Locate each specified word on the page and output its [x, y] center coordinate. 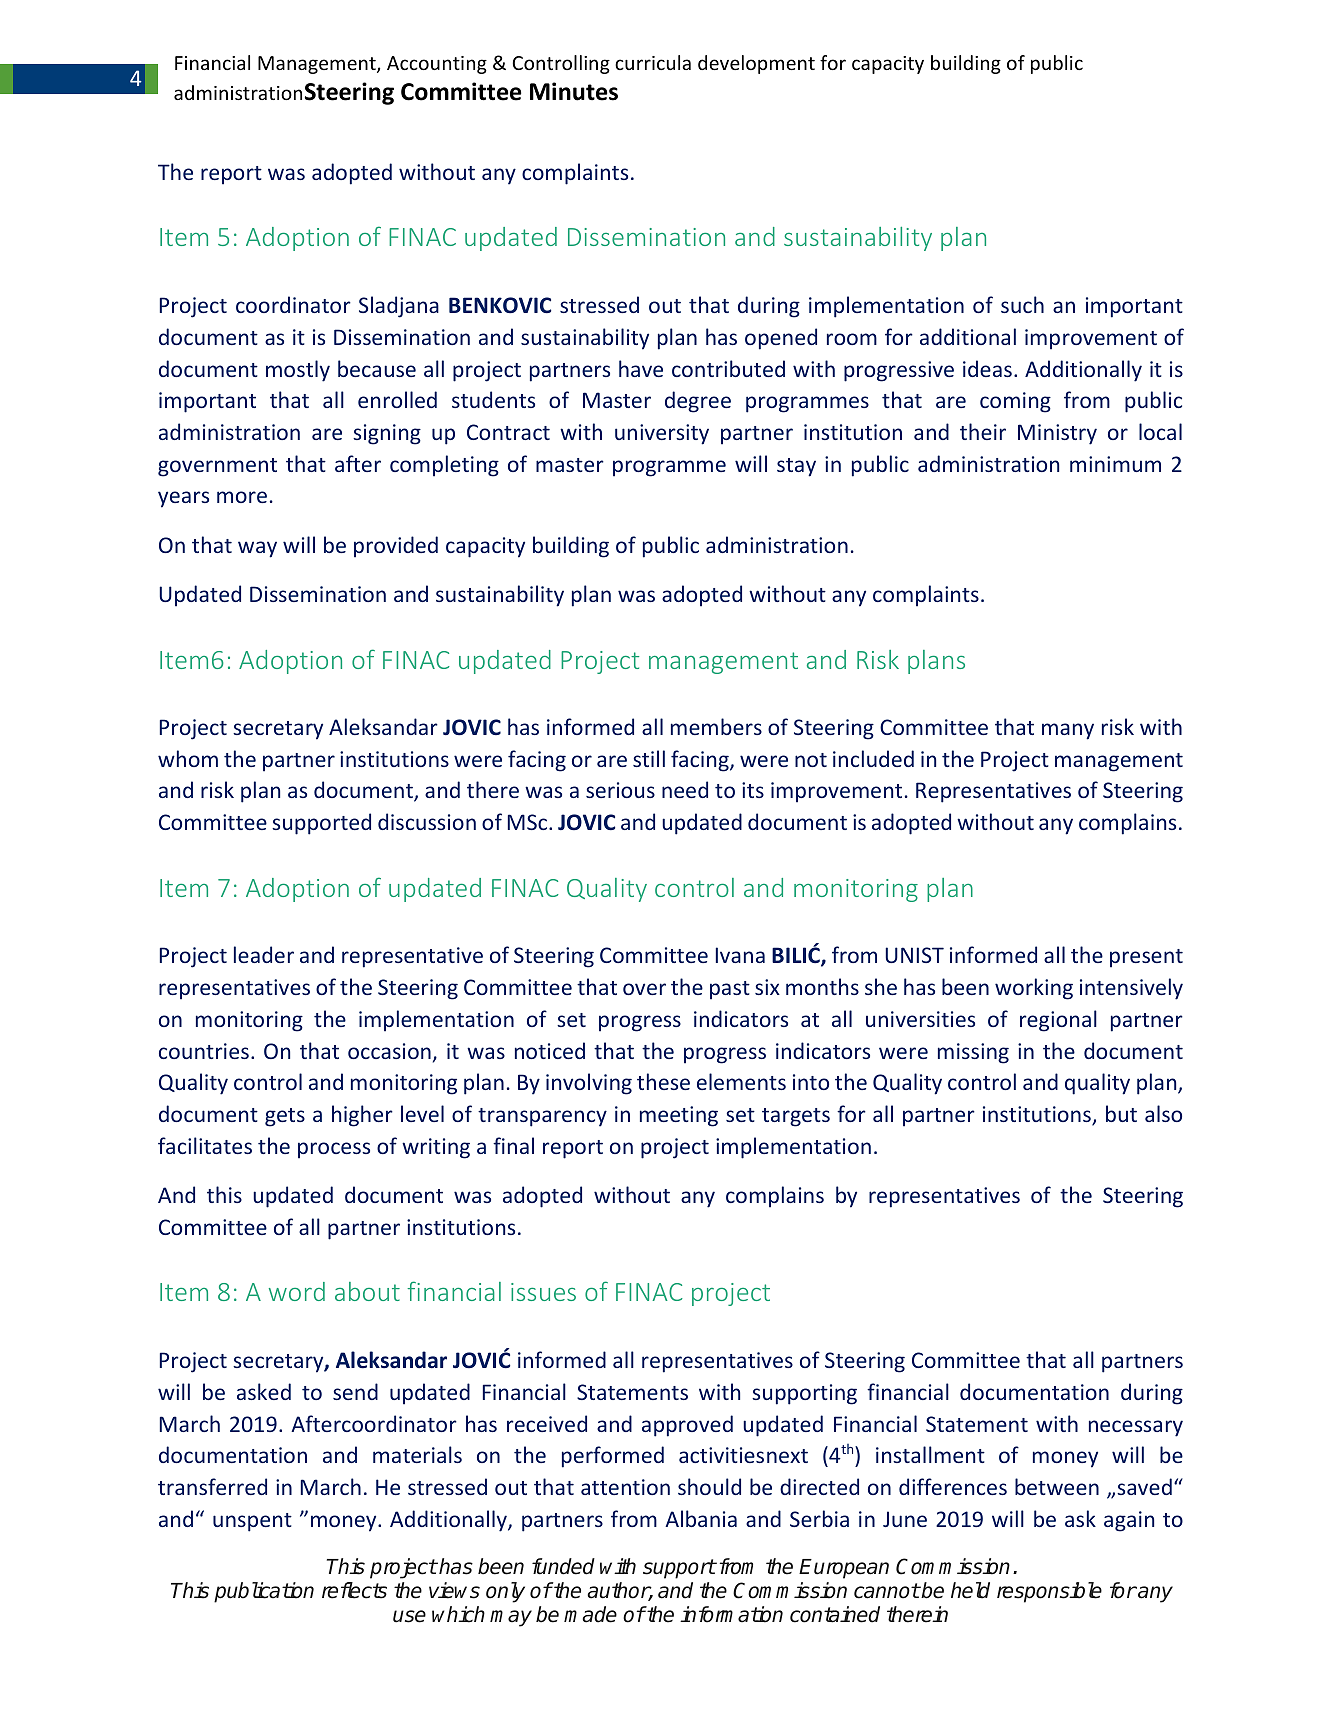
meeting [679, 1116]
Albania [701, 1518]
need [685, 789]
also [1163, 1113]
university [662, 434]
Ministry [1057, 434]
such [1022, 304]
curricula [653, 62]
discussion [427, 821]
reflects [354, 1590]
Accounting [437, 65]
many [1068, 731]
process [334, 1150]
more [242, 497]
